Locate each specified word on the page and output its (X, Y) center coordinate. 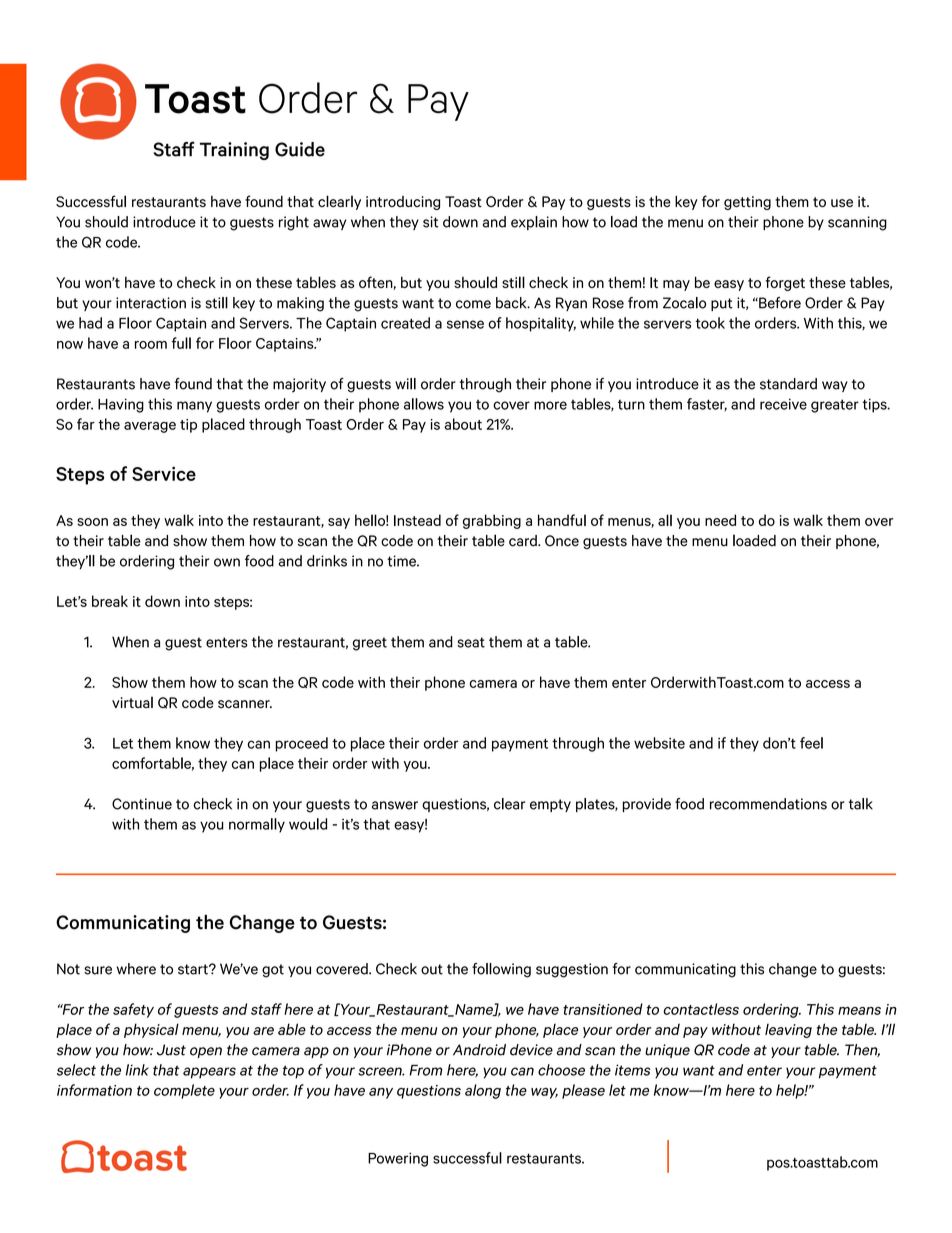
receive (783, 404)
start (194, 969)
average (150, 427)
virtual (132, 702)
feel (811, 743)
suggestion (572, 970)
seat (471, 642)
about (463, 424)
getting (747, 203)
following (501, 970)
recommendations (768, 804)
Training (234, 151)
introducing (403, 203)
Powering (398, 1159)
